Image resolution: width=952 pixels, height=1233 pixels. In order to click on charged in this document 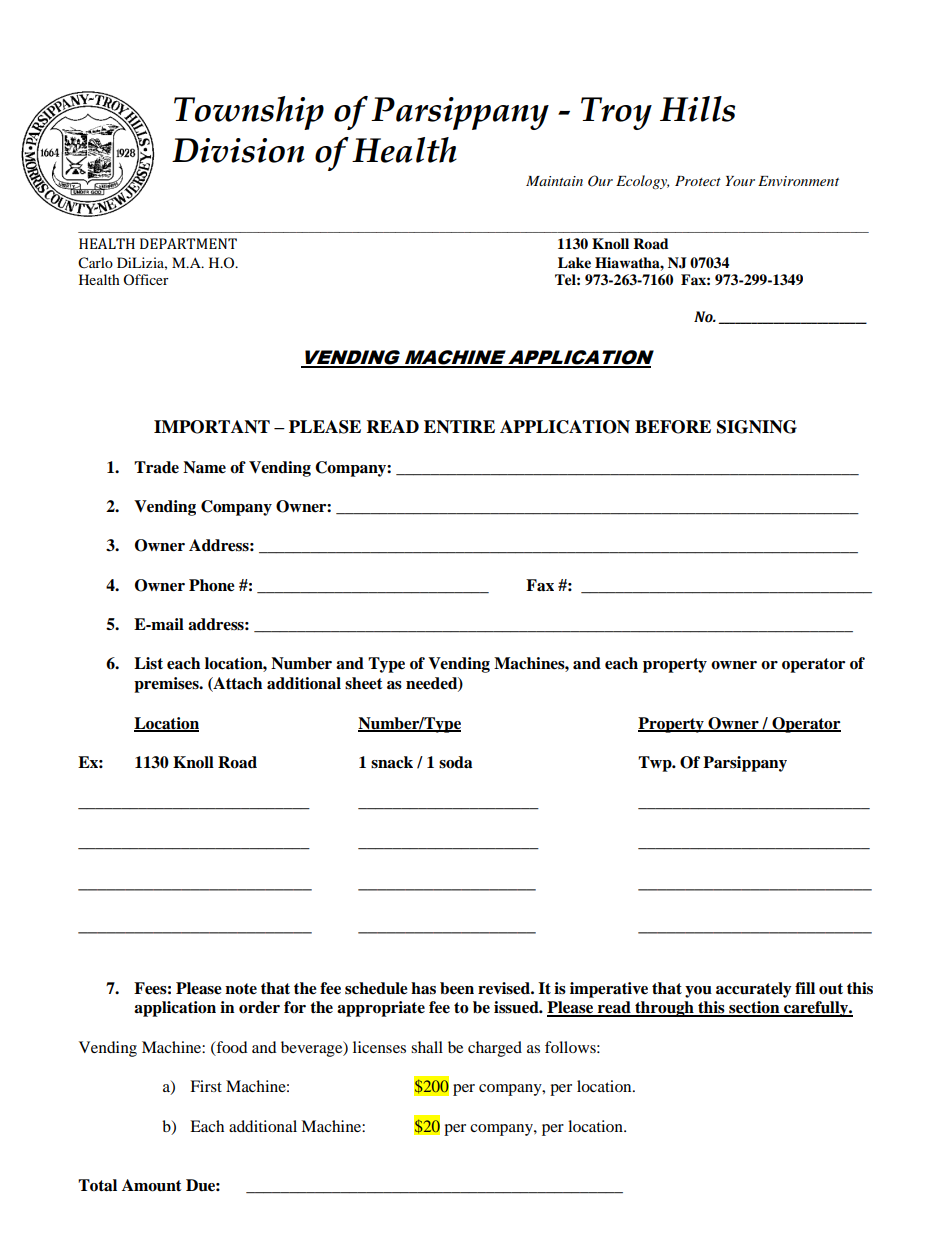, I will do `click(495, 1049)`.
